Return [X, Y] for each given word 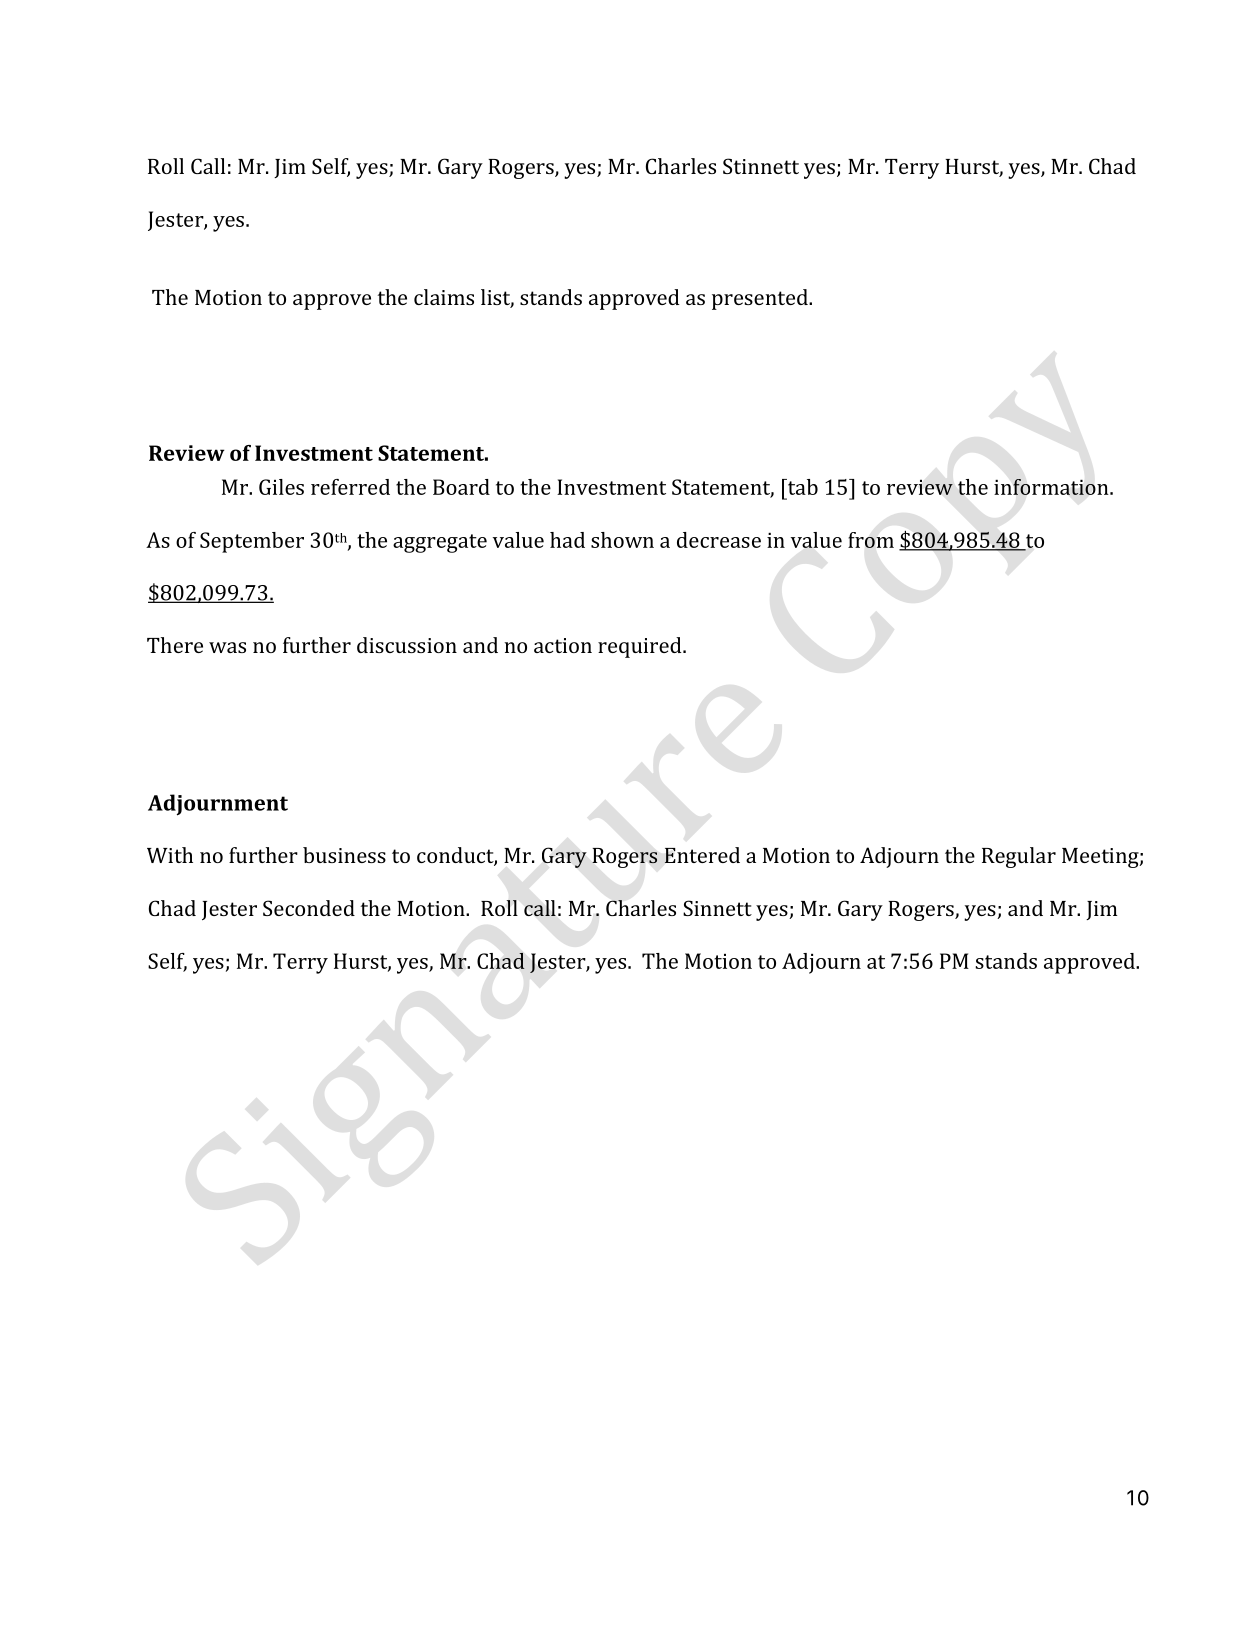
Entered [702, 855]
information [1052, 487]
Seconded [309, 908]
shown [622, 540]
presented [761, 299]
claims [444, 297]
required [641, 647]
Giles [281, 487]
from [871, 540]
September [252, 542]
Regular [1019, 857]
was [227, 647]
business [344, 855]
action [563, 645]
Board [461, 487]
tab [801, 487]
